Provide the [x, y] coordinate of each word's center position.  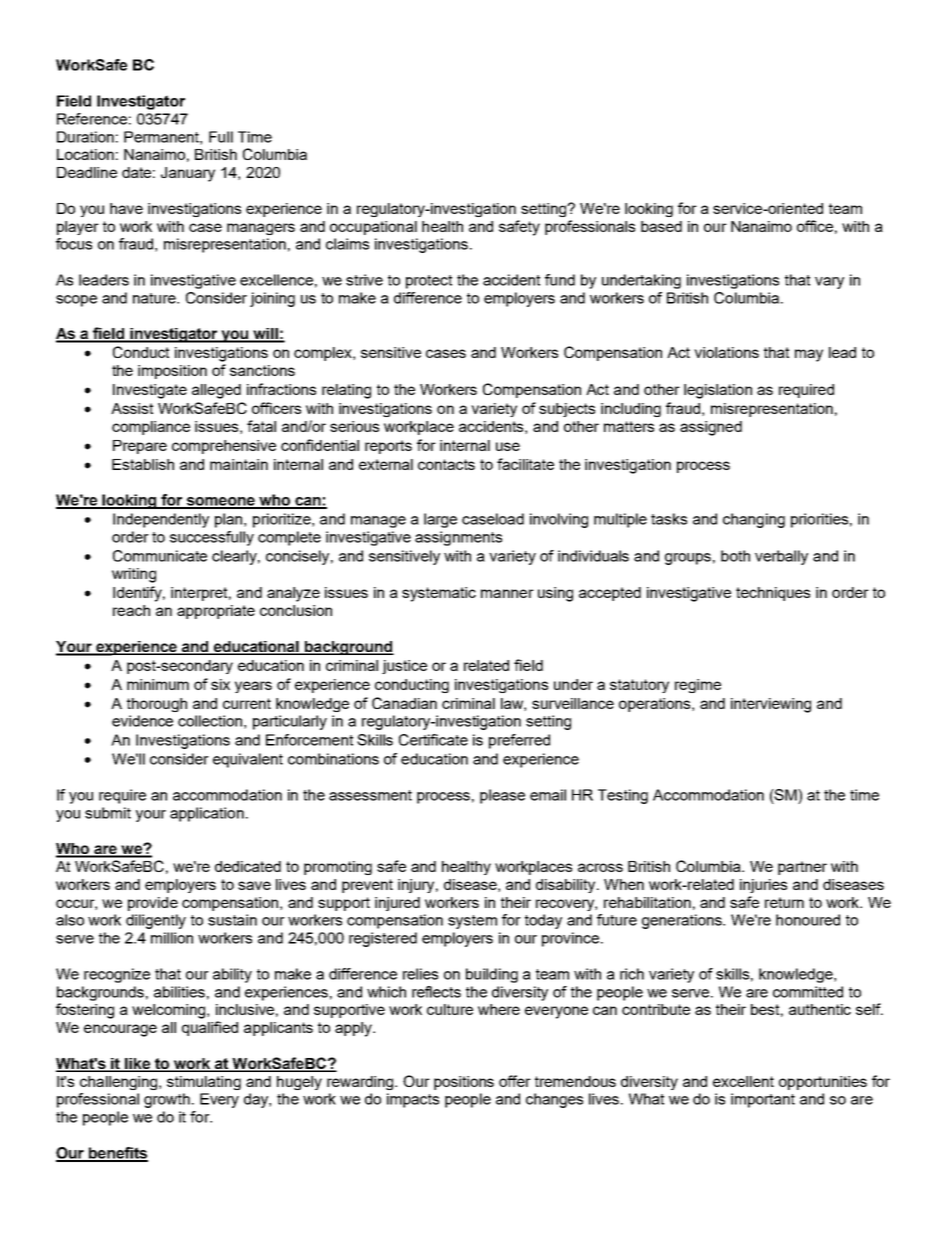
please [502, 796]
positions [464, 1083]
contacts [446, 464]
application [207, 814]
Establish [143, 464]
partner [802, 868]
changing [754, 520]
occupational [373, 228]
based [661, 226]
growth [167, 1100]
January [188, 174]
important [763, 1100]
